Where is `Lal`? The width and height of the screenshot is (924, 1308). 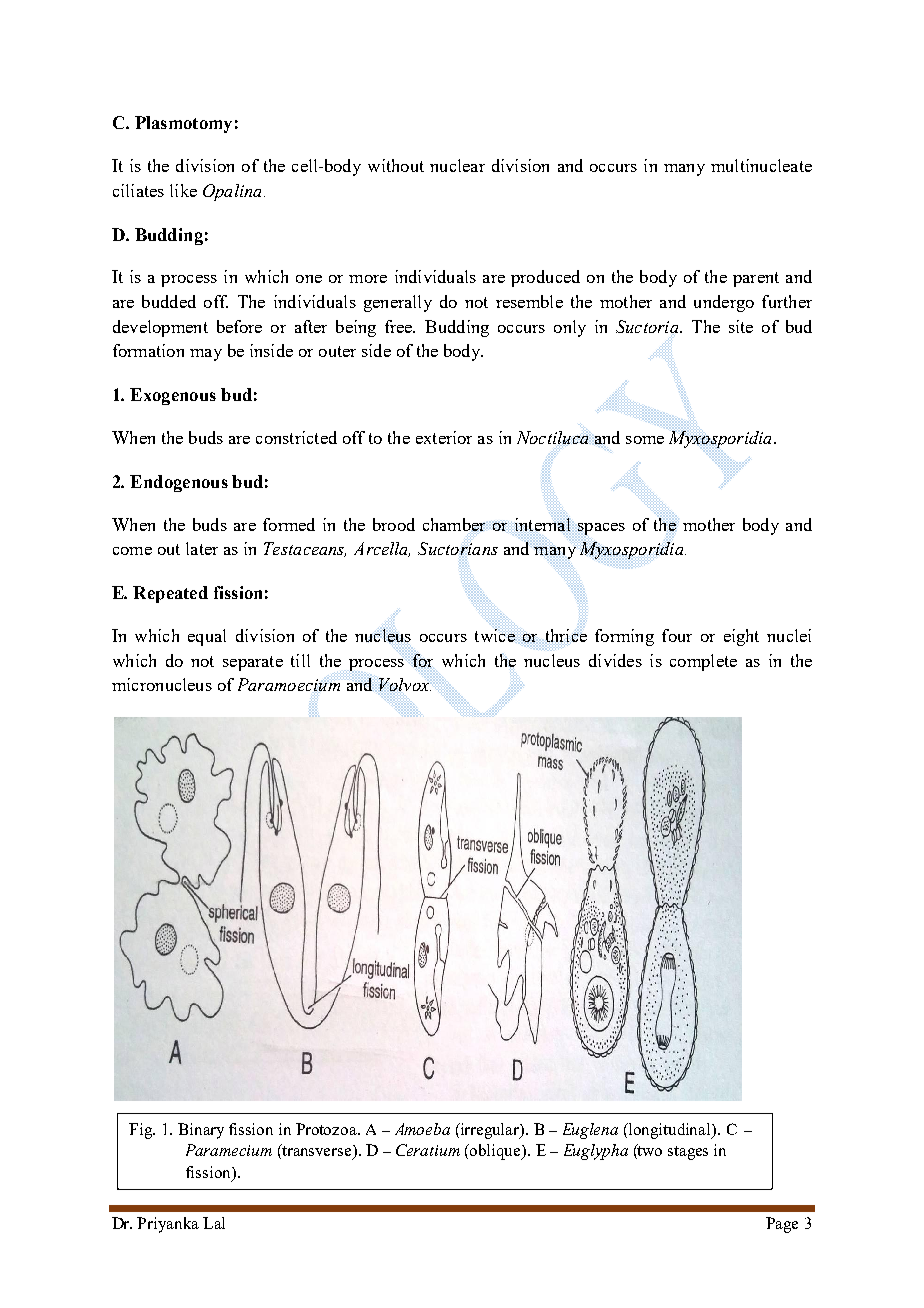
Lal is located at coordinates (214, 1223).
